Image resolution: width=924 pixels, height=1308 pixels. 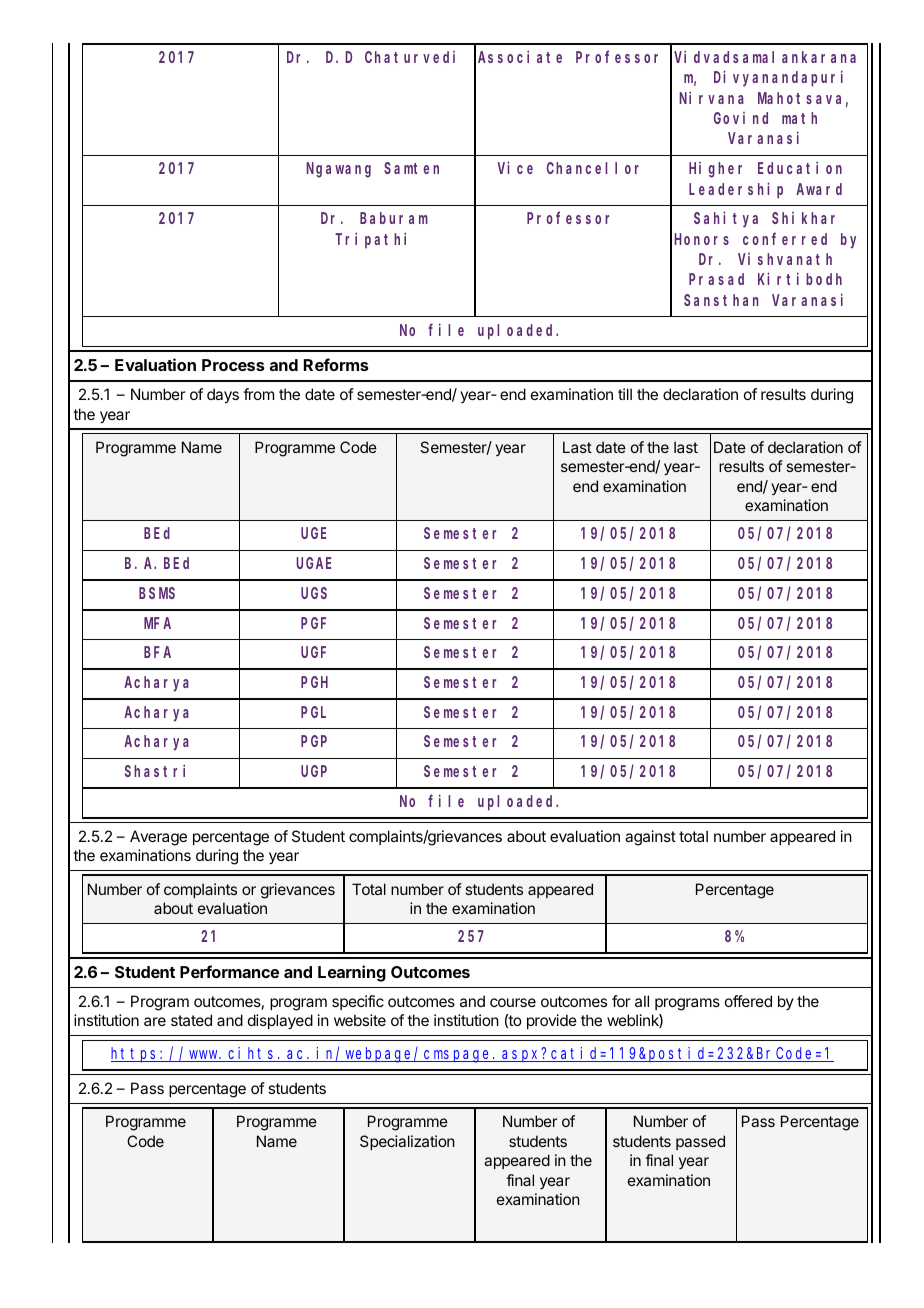 What do you see at coordinates (314, 741) in the screenshot?
I see `PGP` at bounding box center [314, 741].
